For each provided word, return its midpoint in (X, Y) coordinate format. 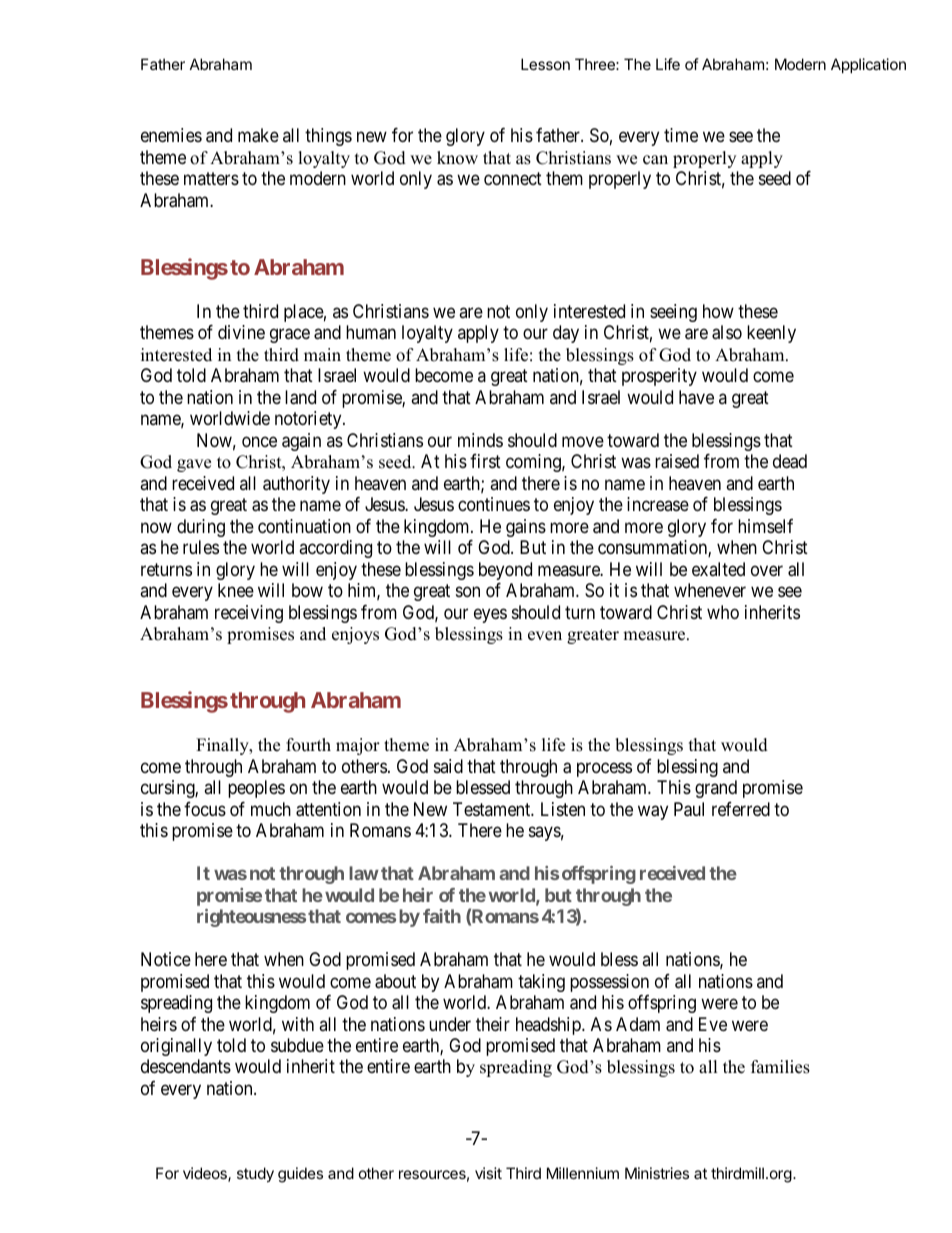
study (255, 1174)
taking (541, 983)
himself (765, 526)
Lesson (545, 64)
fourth (308, 745)
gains (526, 528)
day (566, 334)
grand (716, 789)
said (448, 766)
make (258, 135)
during (201, 528)
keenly (771, 334)
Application (868, 65)
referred (741, 809)
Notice (166, 959)
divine (241, 332)
